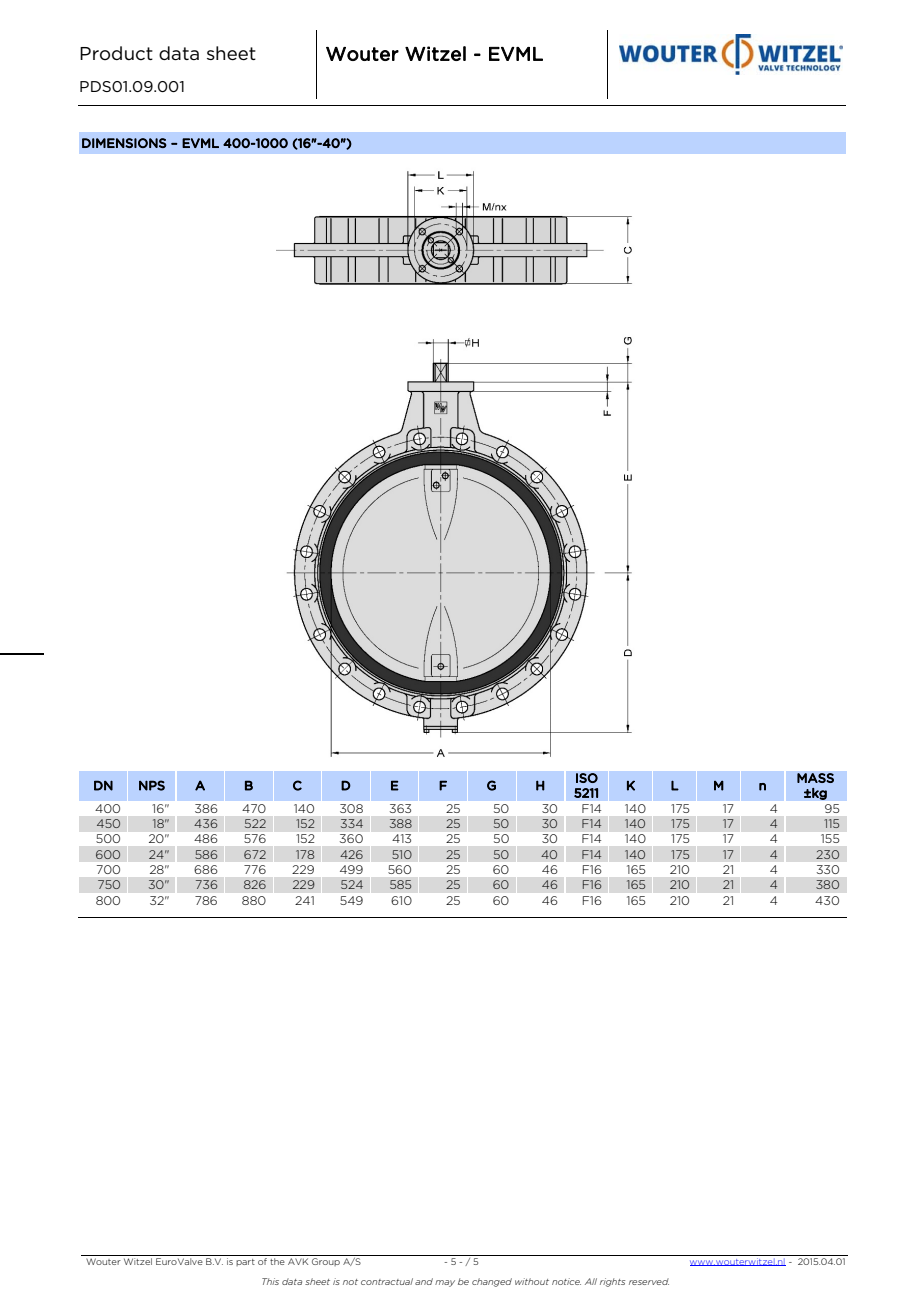 The height and width of the screenshot is (1308, 924). I want to click on Product, so click(116, 53).
